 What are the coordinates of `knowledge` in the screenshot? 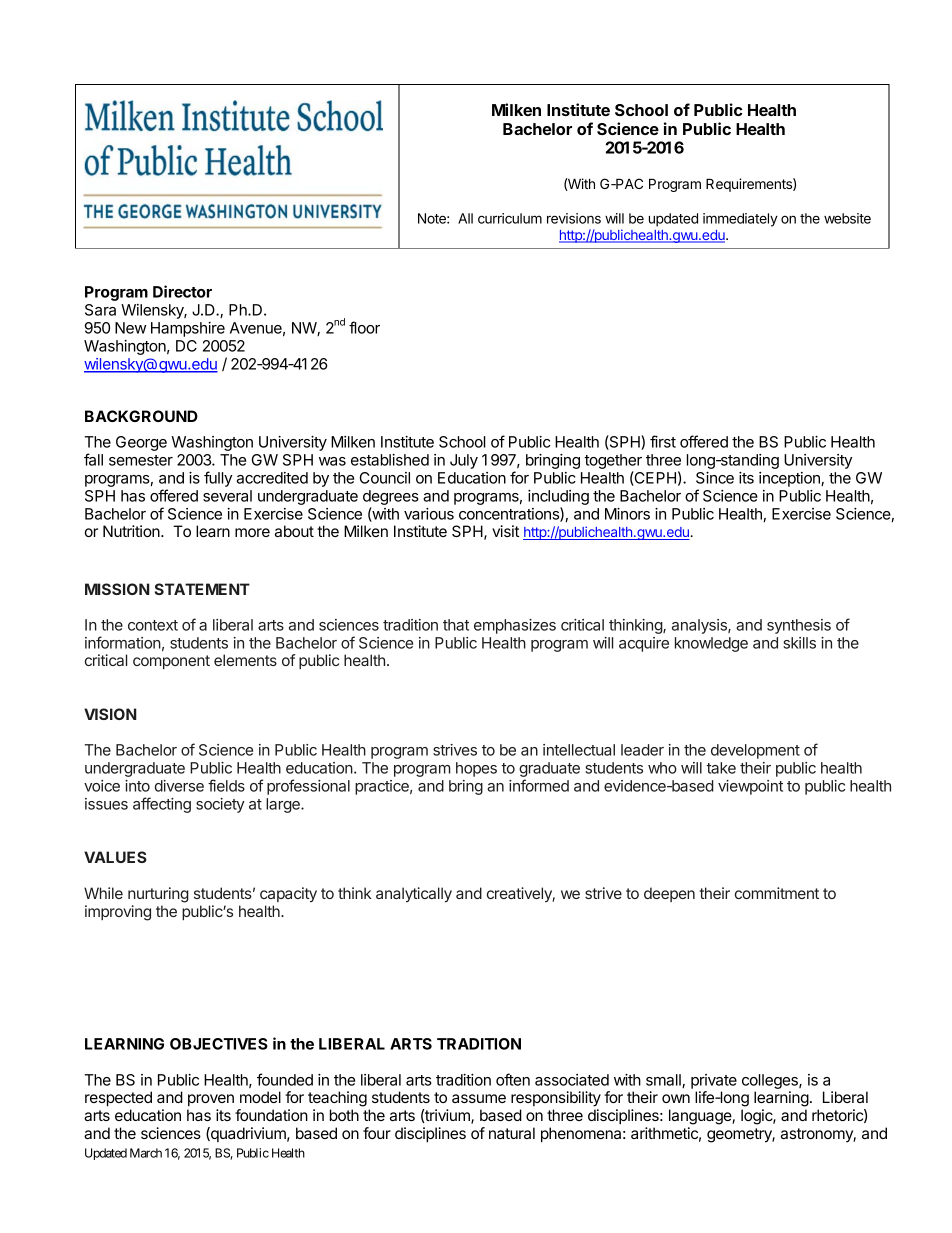 It's located at (711, 644).
